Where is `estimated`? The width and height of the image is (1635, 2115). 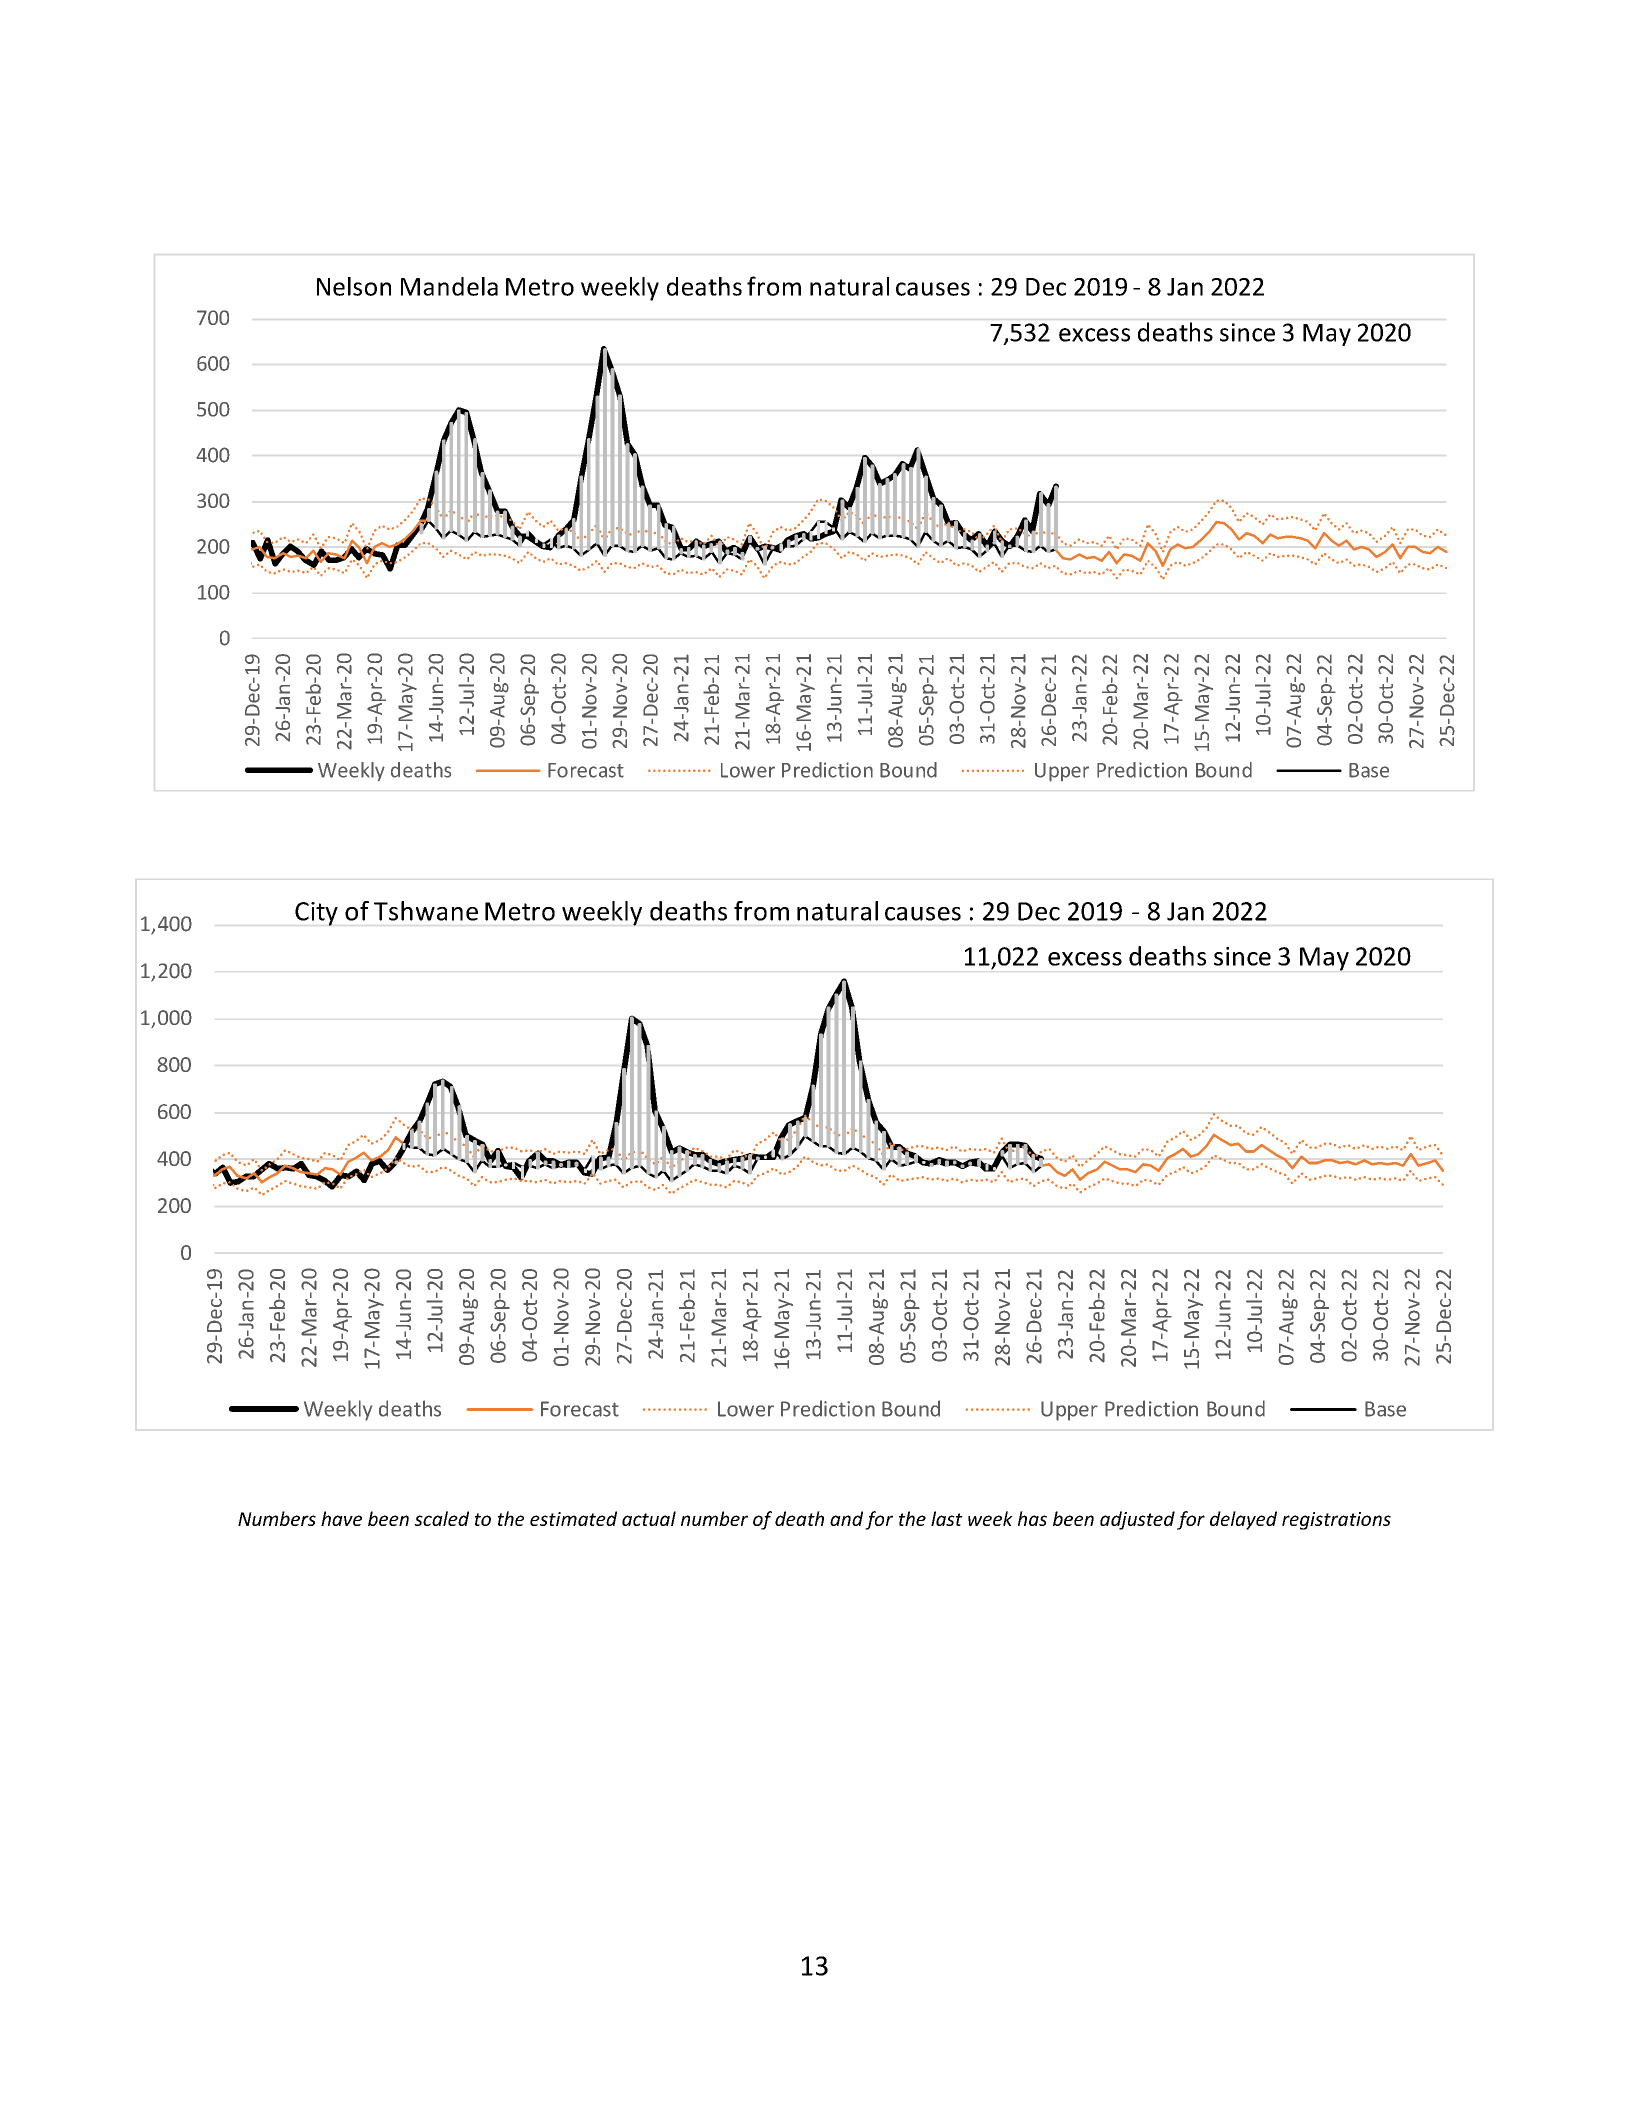
estimated is located at coordinates (573, 1518).
